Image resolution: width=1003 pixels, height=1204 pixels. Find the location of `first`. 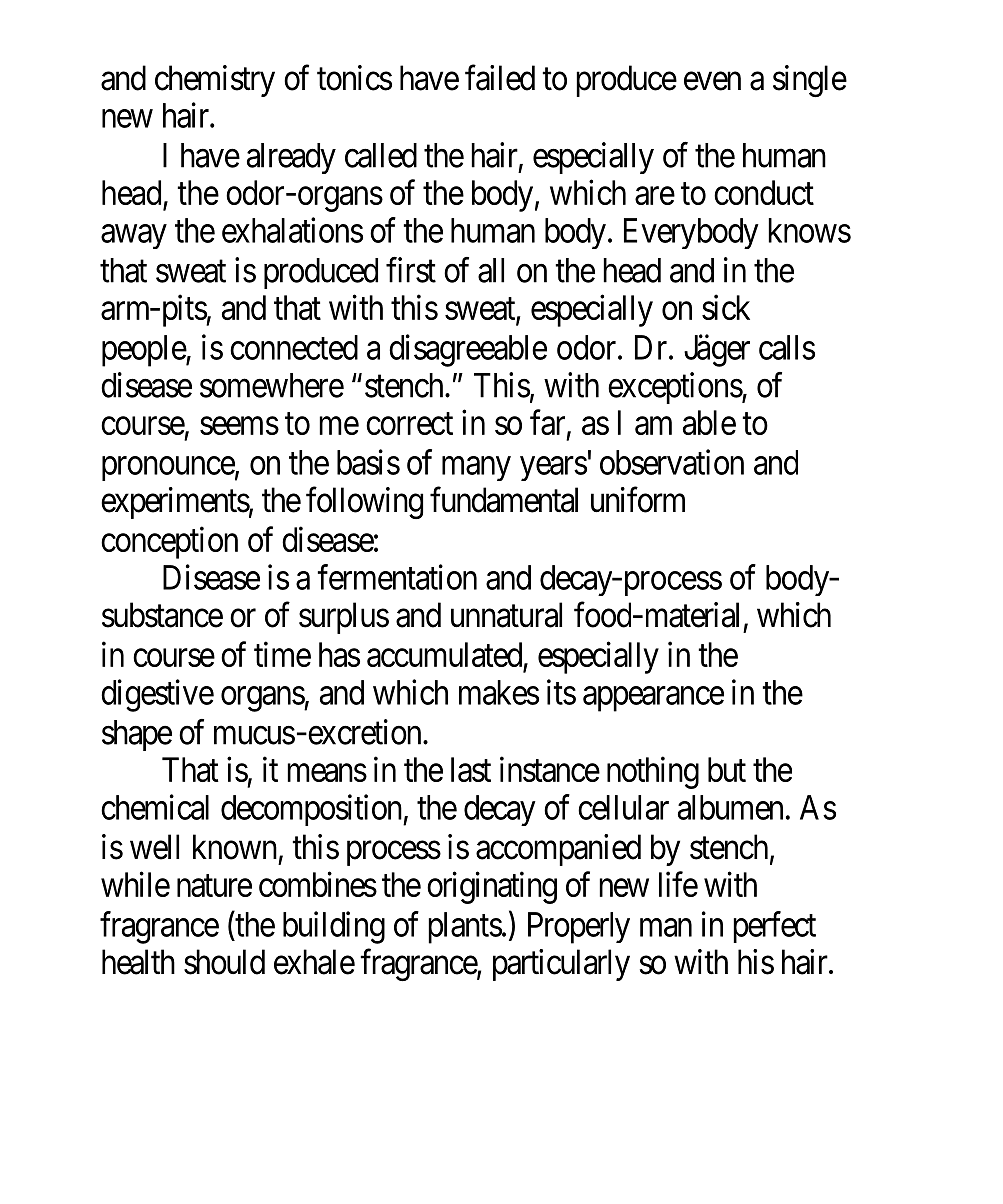

first is located at coordinates (411, 270).
